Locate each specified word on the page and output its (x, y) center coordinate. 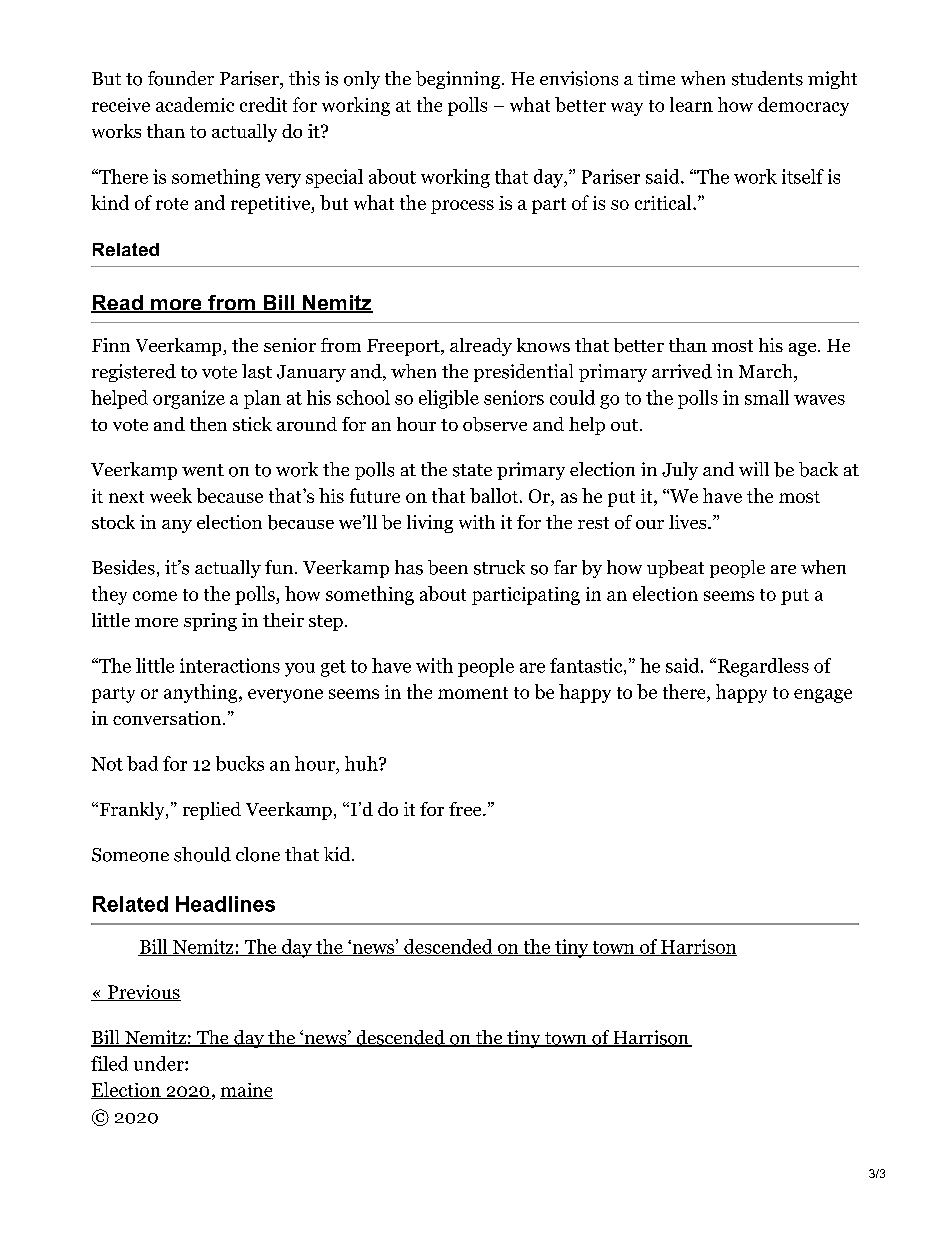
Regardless (763, 667)
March (767, 371)
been (448, 567)
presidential (523, 373)
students (767, 78)
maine (246, 1091)
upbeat (675, 569)
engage (823, 696)
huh (362, 763)
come (155, 596)
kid (338, 854)
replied (212, 811)
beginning (459, 80)
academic (195, 104)
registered (134, 373)
